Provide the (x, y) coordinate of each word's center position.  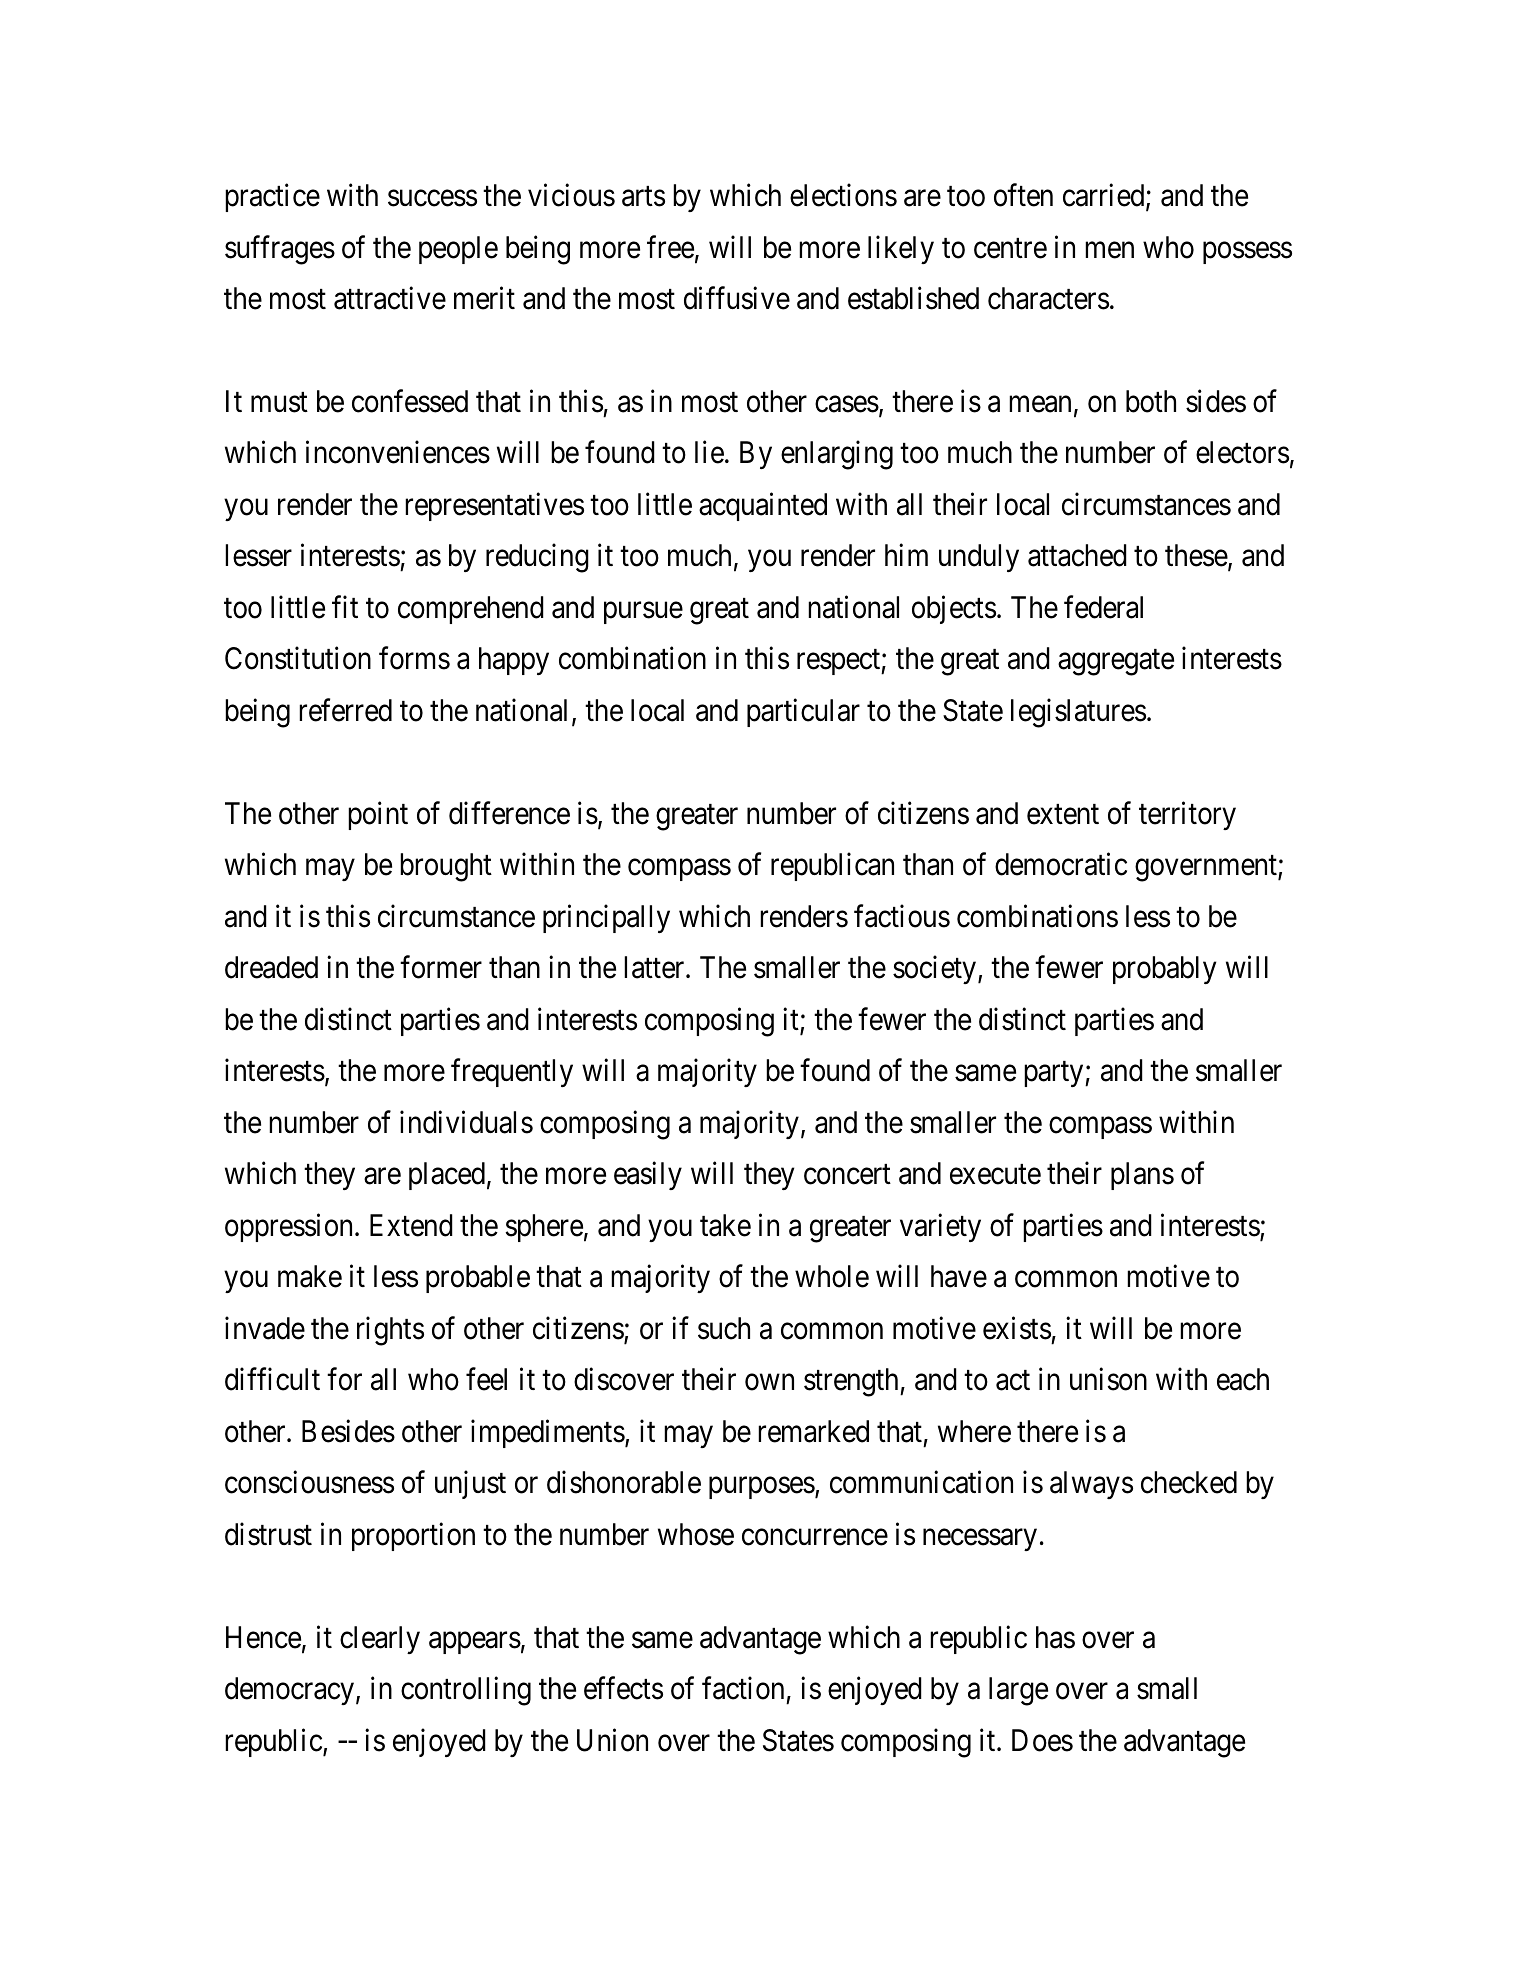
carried (1105, 196)
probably (1164, 970)
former (441, 967)
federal (1103, 607)
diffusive (737, 298)
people (458, 250)
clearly (380, 1640)
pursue (643, 613)
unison (1108, 1379)
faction (743, 1688)
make (310, 1276)
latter (655, 967)
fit (345, 607)
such (724, 1328)
